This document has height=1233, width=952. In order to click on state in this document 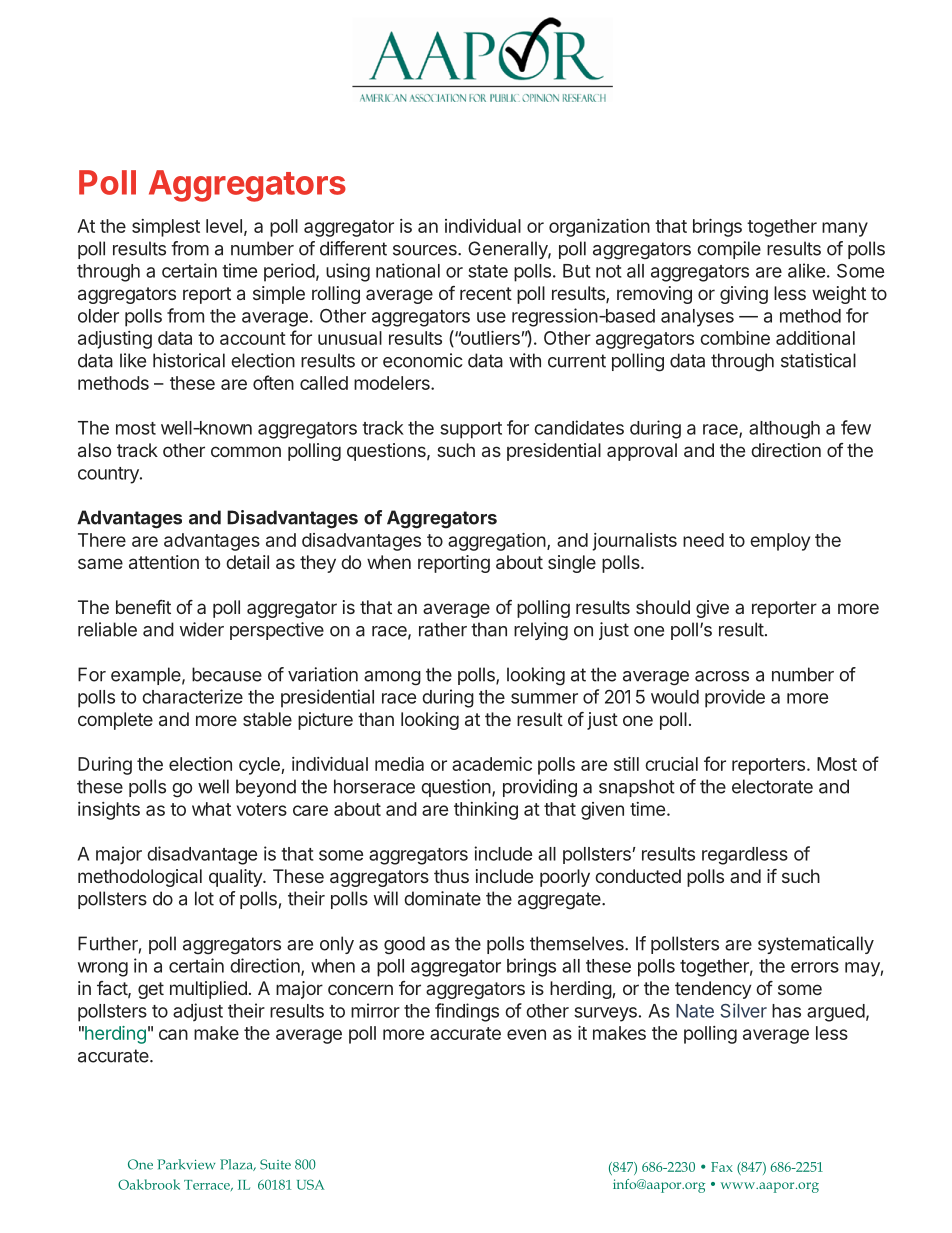, I will do `click(488, 271)`.
